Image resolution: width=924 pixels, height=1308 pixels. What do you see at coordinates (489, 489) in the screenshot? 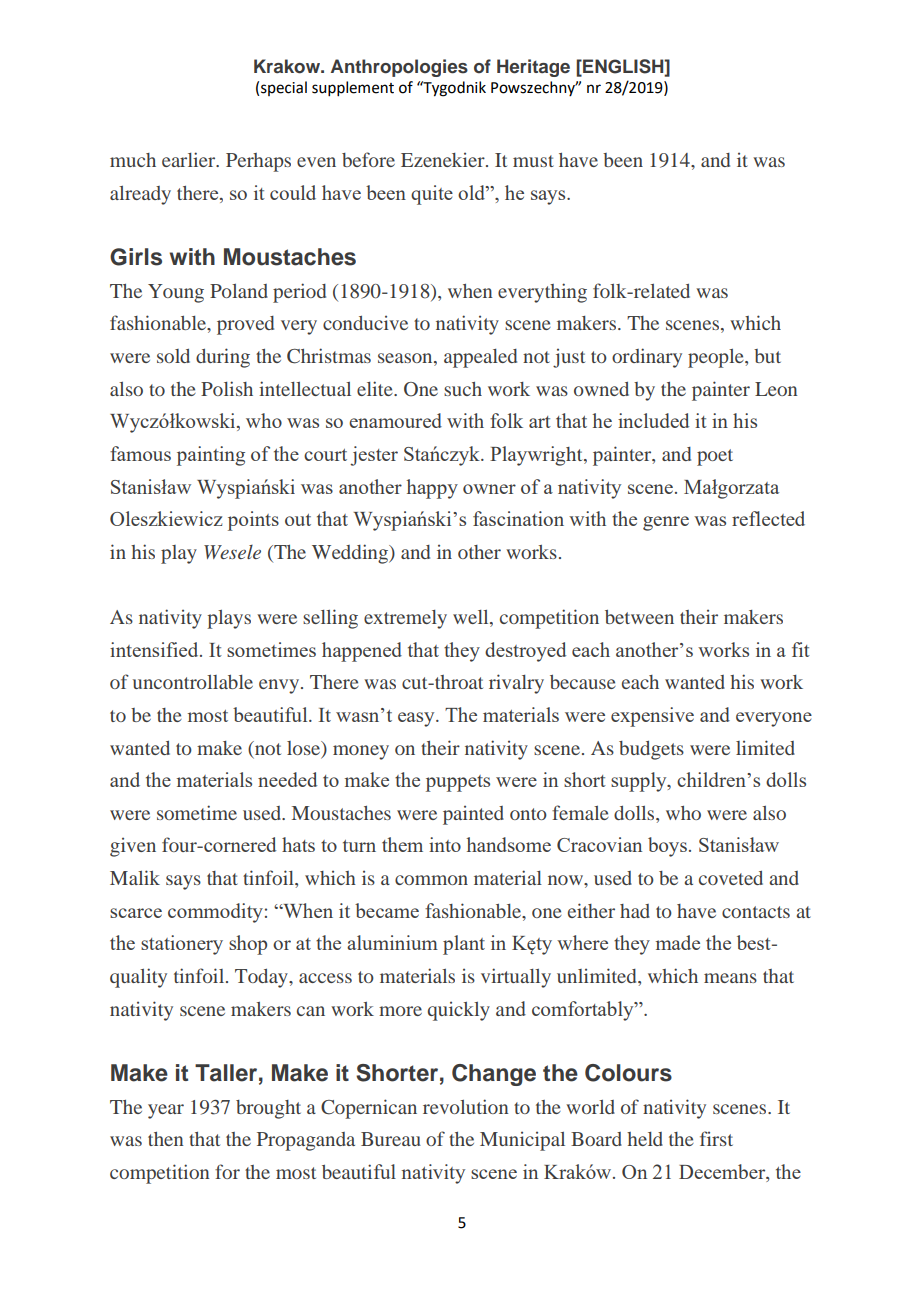
I see `owner` at bounding box center [489, 489].
